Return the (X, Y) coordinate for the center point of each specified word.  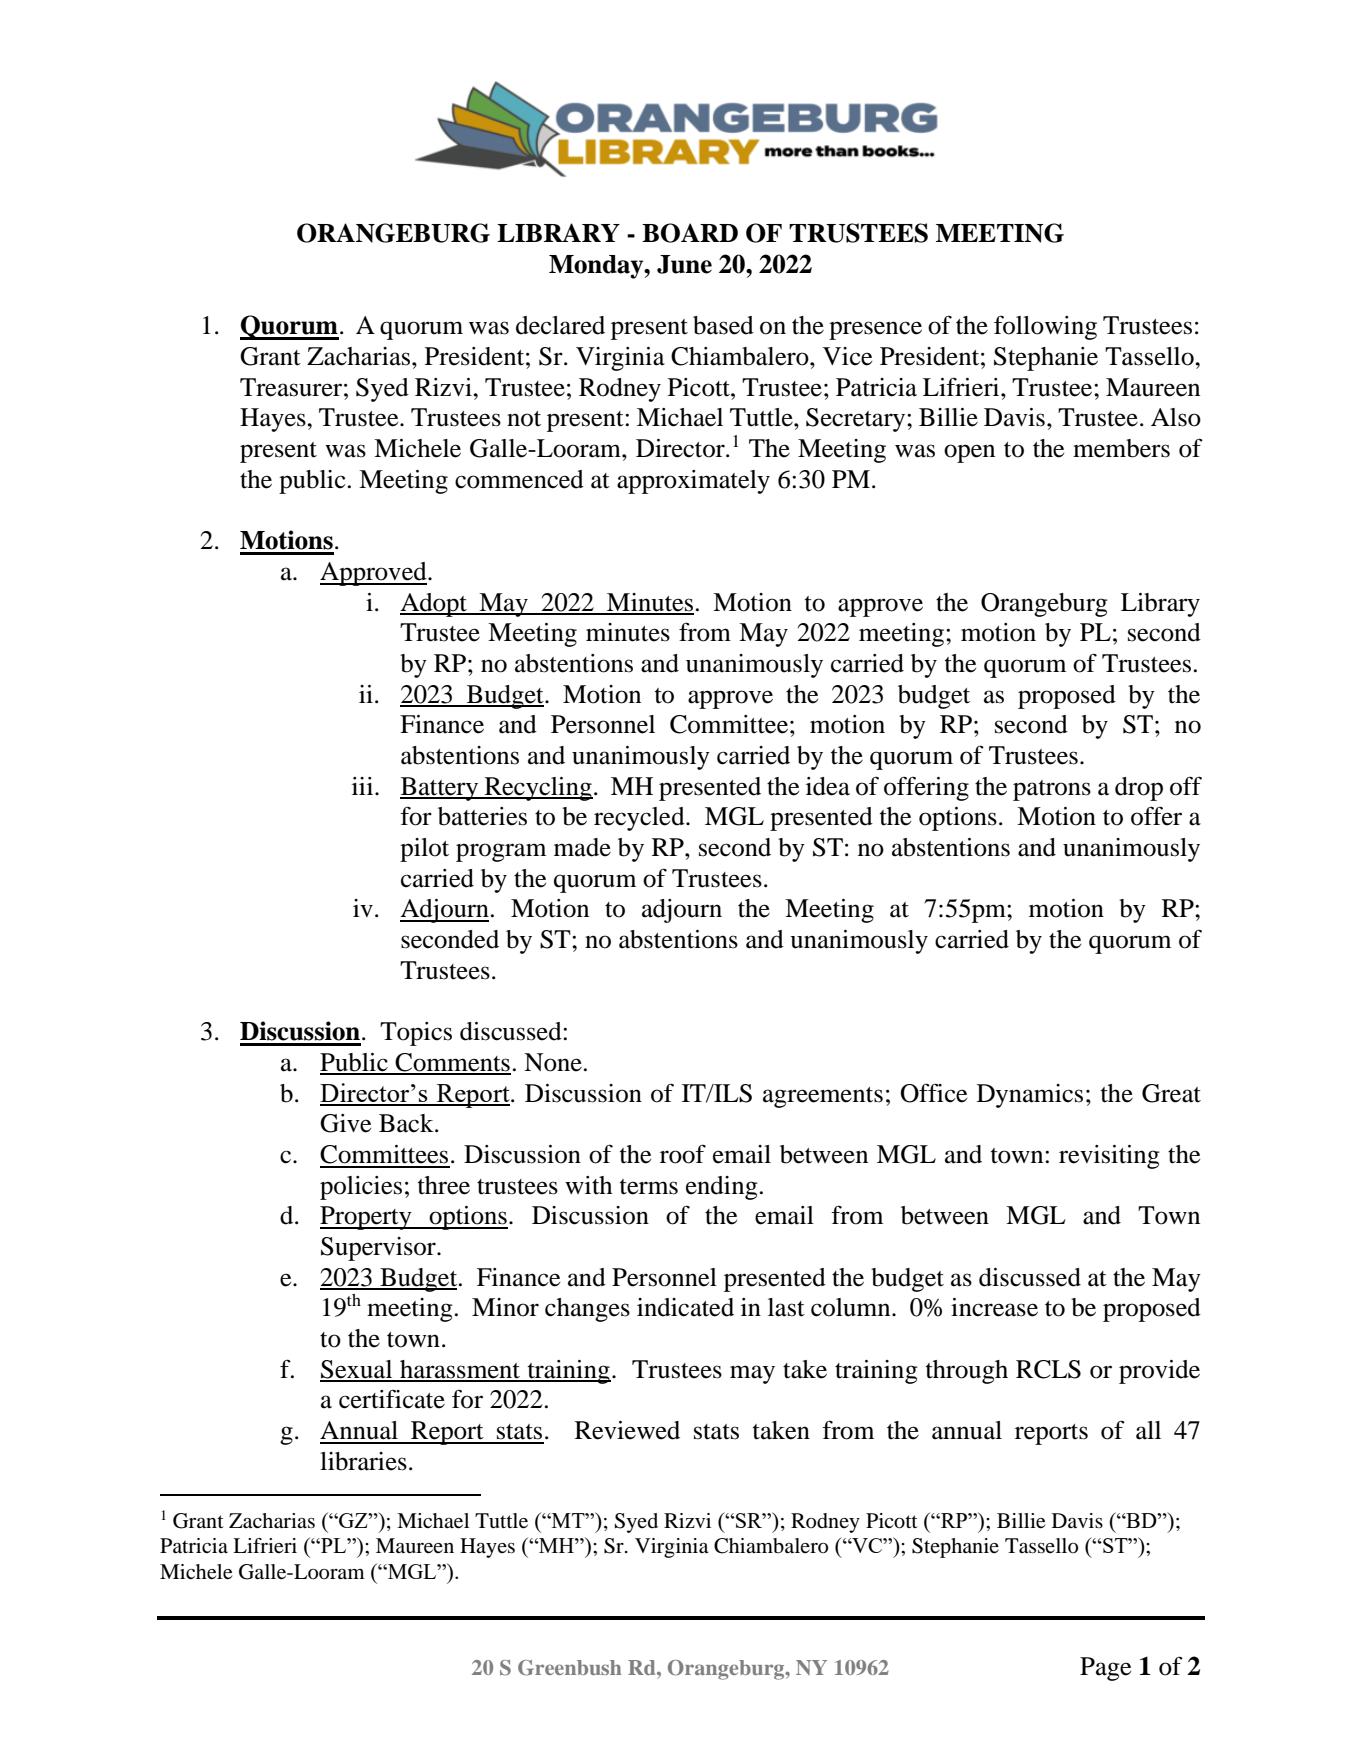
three (444, 1185)
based (723, 325)
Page (1105, 1669)
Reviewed (627, 1430)
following (1045, 327)
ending (722, 1188)
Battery (440, 789)
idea (828, 786)
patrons (1052, 790)
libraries (363, 1461)
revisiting (1109, 1157)
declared (560, 325)
